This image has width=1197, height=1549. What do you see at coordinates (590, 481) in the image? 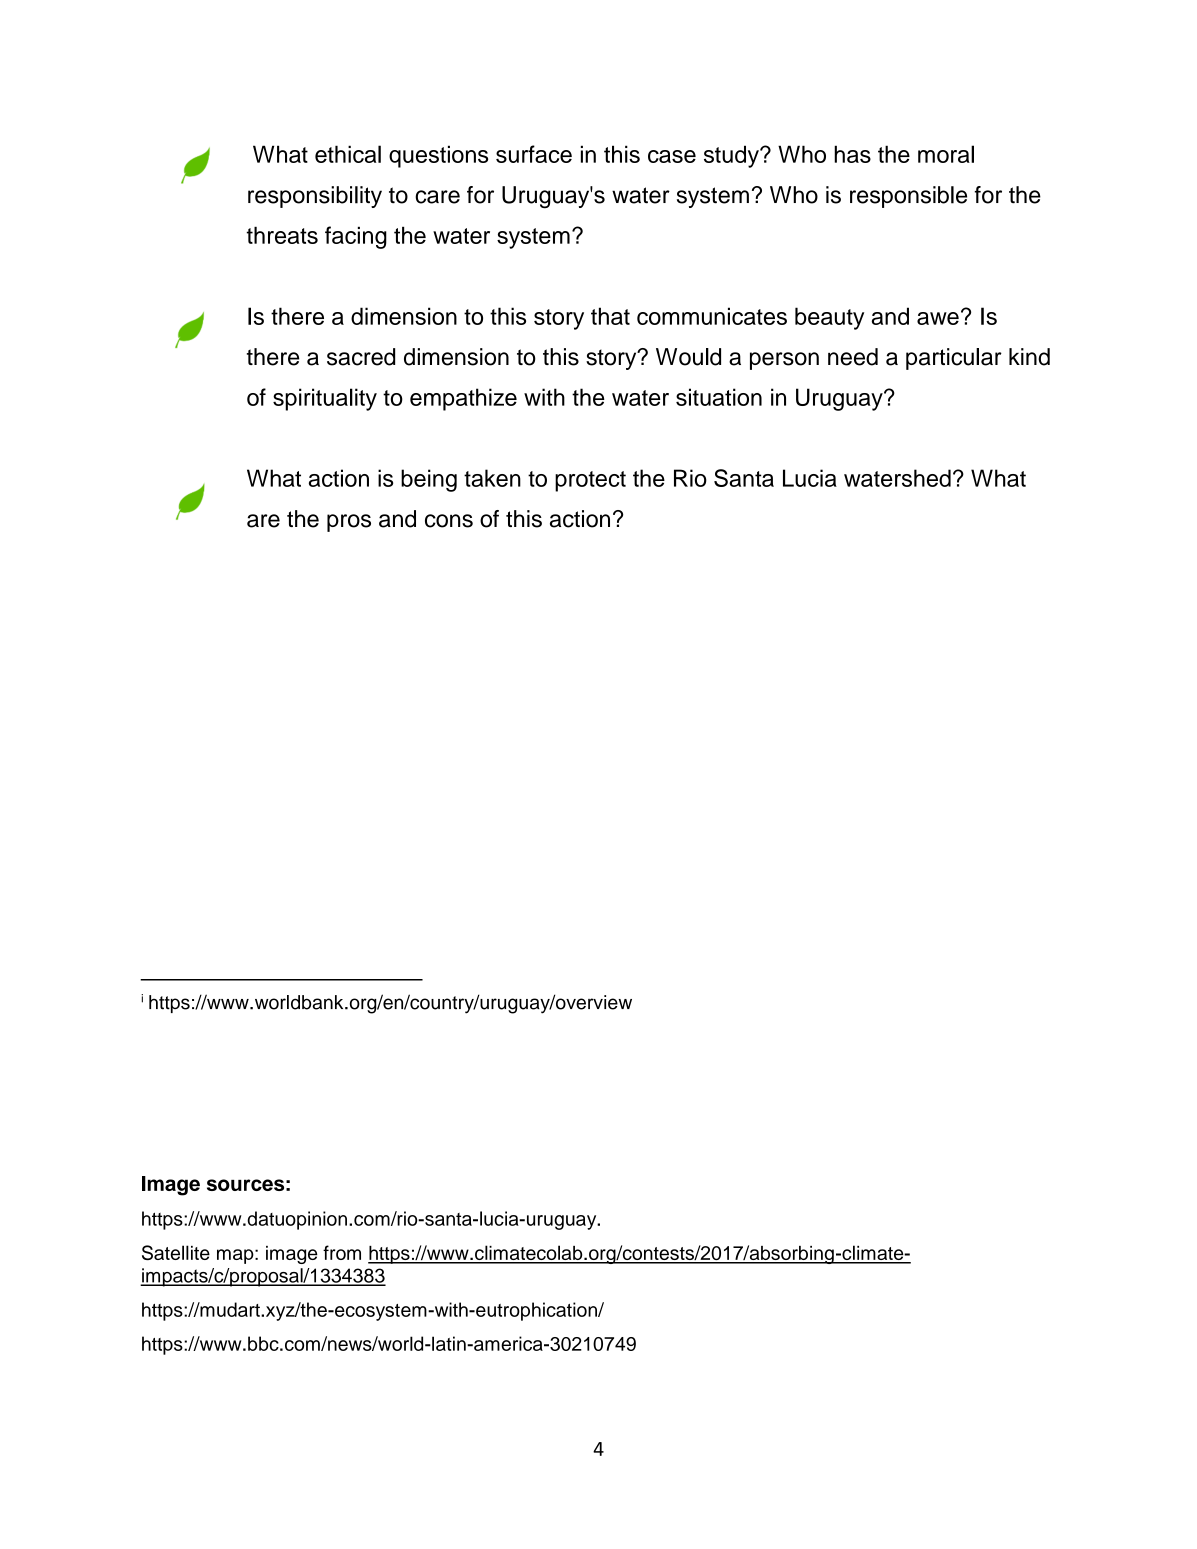
I see `protect` at bounding box center [590, 481].
